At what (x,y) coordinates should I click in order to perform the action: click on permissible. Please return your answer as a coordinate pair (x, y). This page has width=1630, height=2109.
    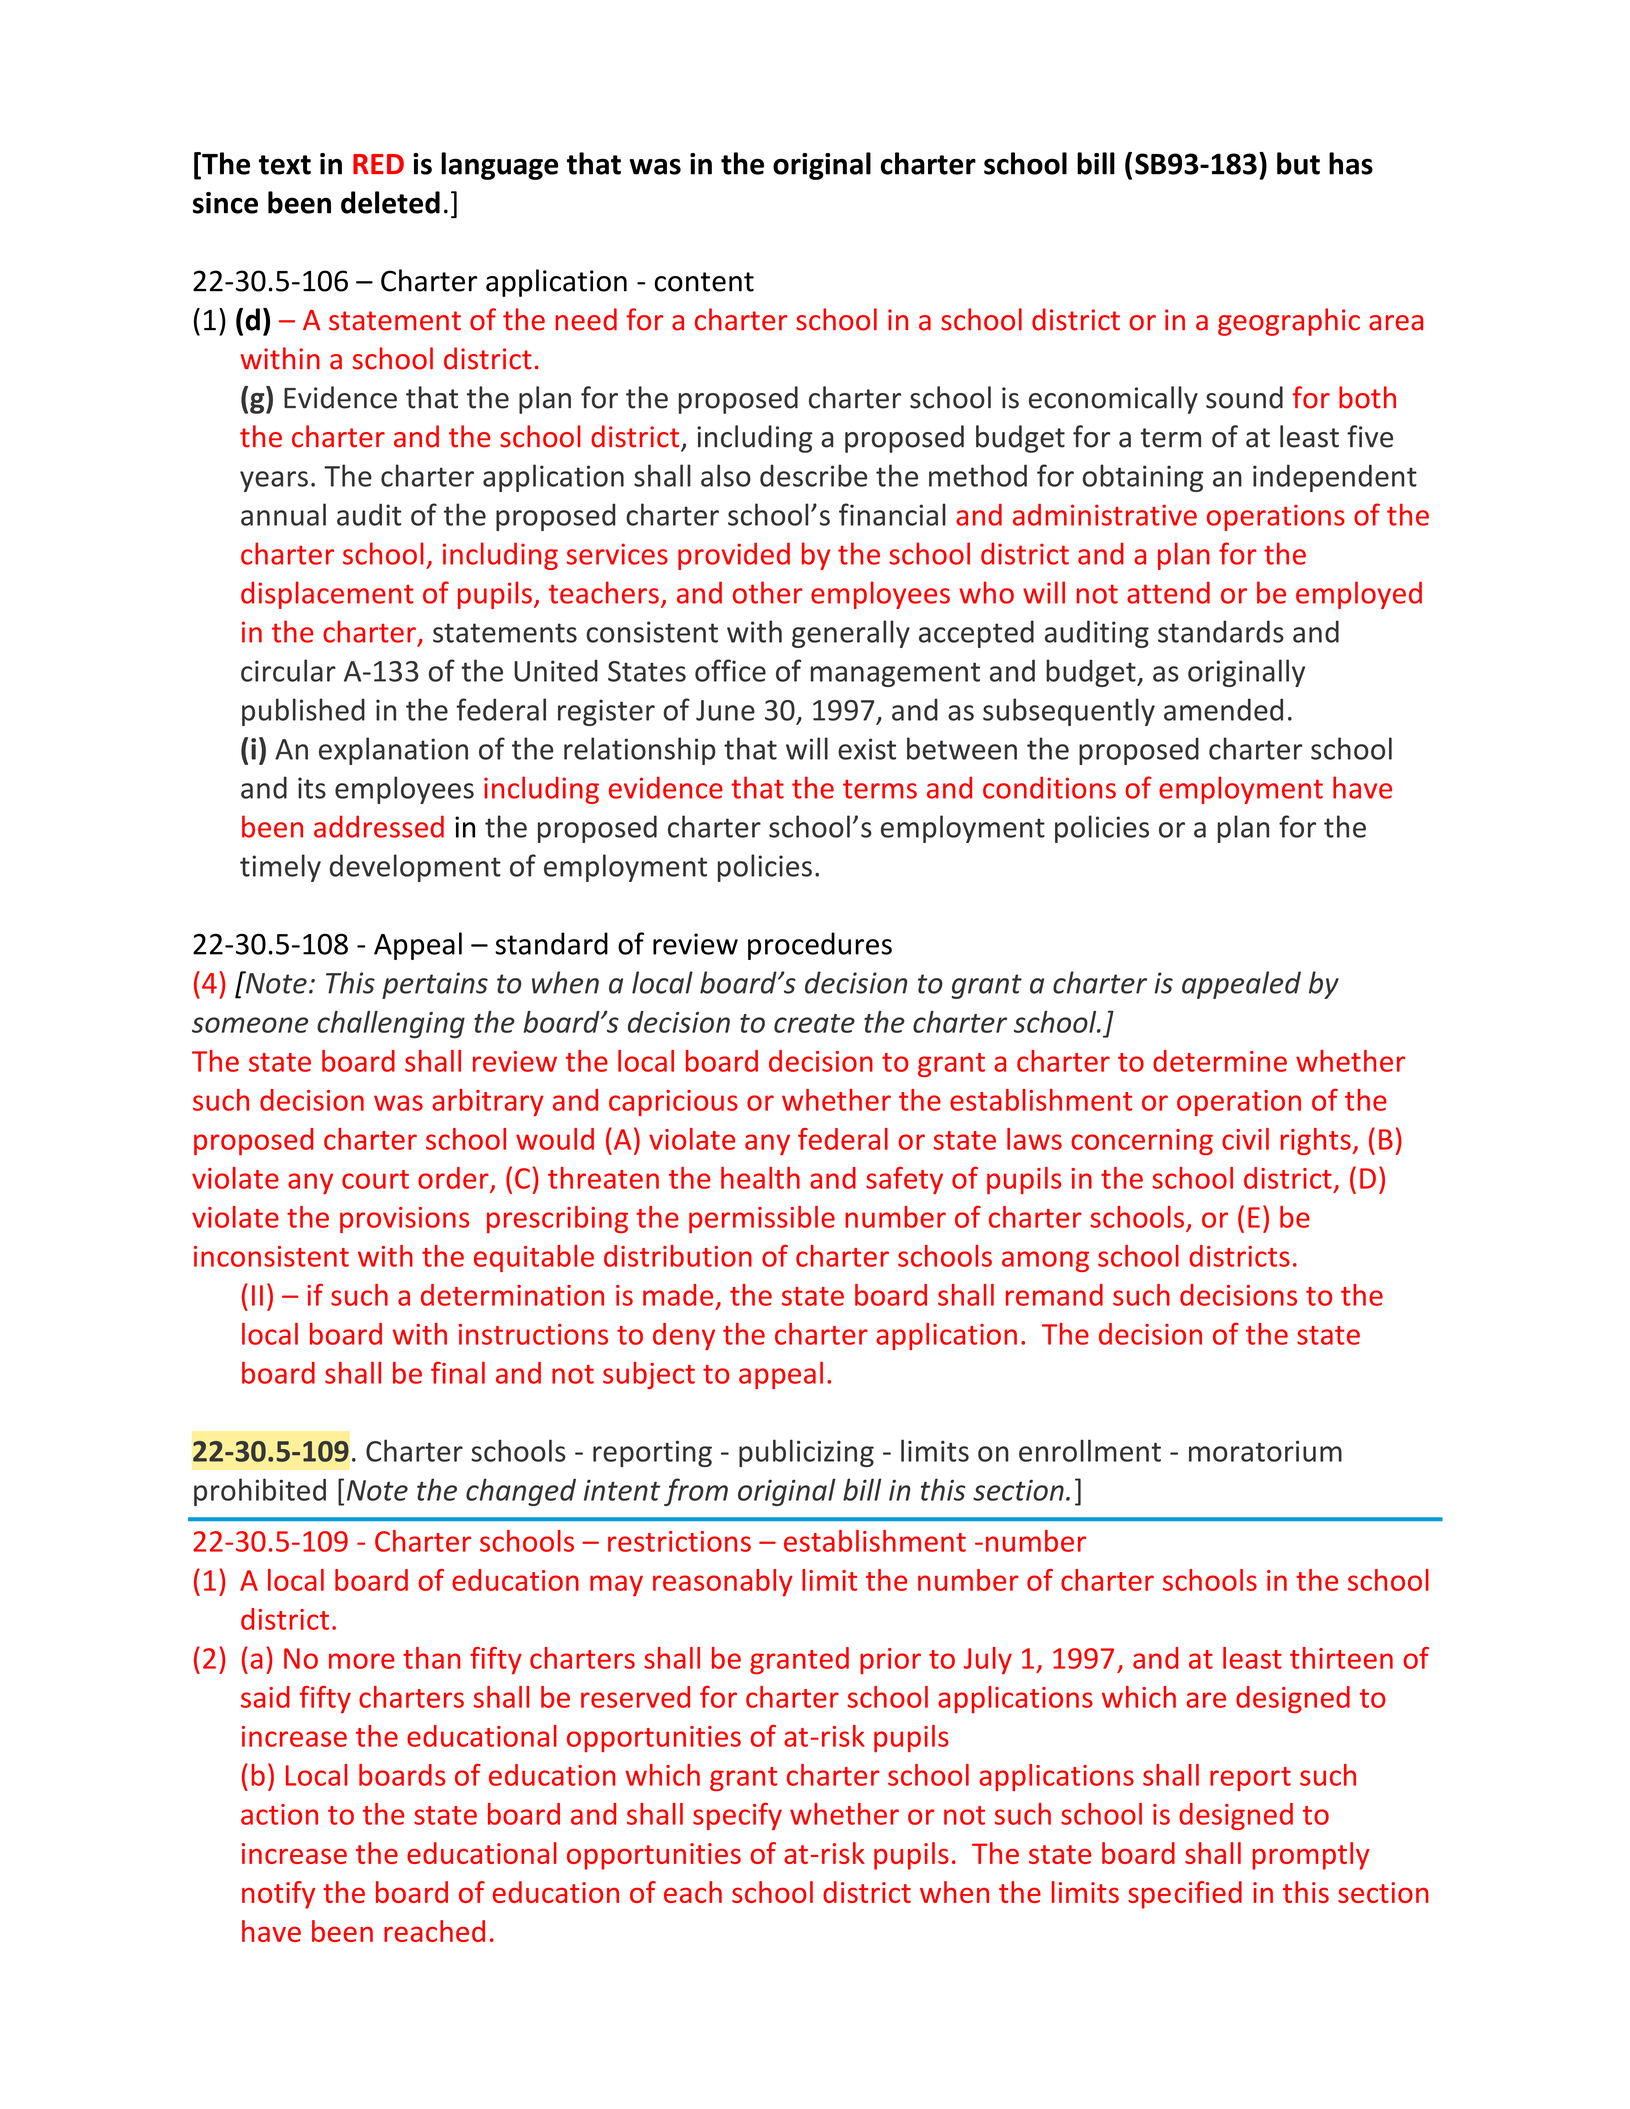
    Looking at the image, I should click on (762, 1219).
